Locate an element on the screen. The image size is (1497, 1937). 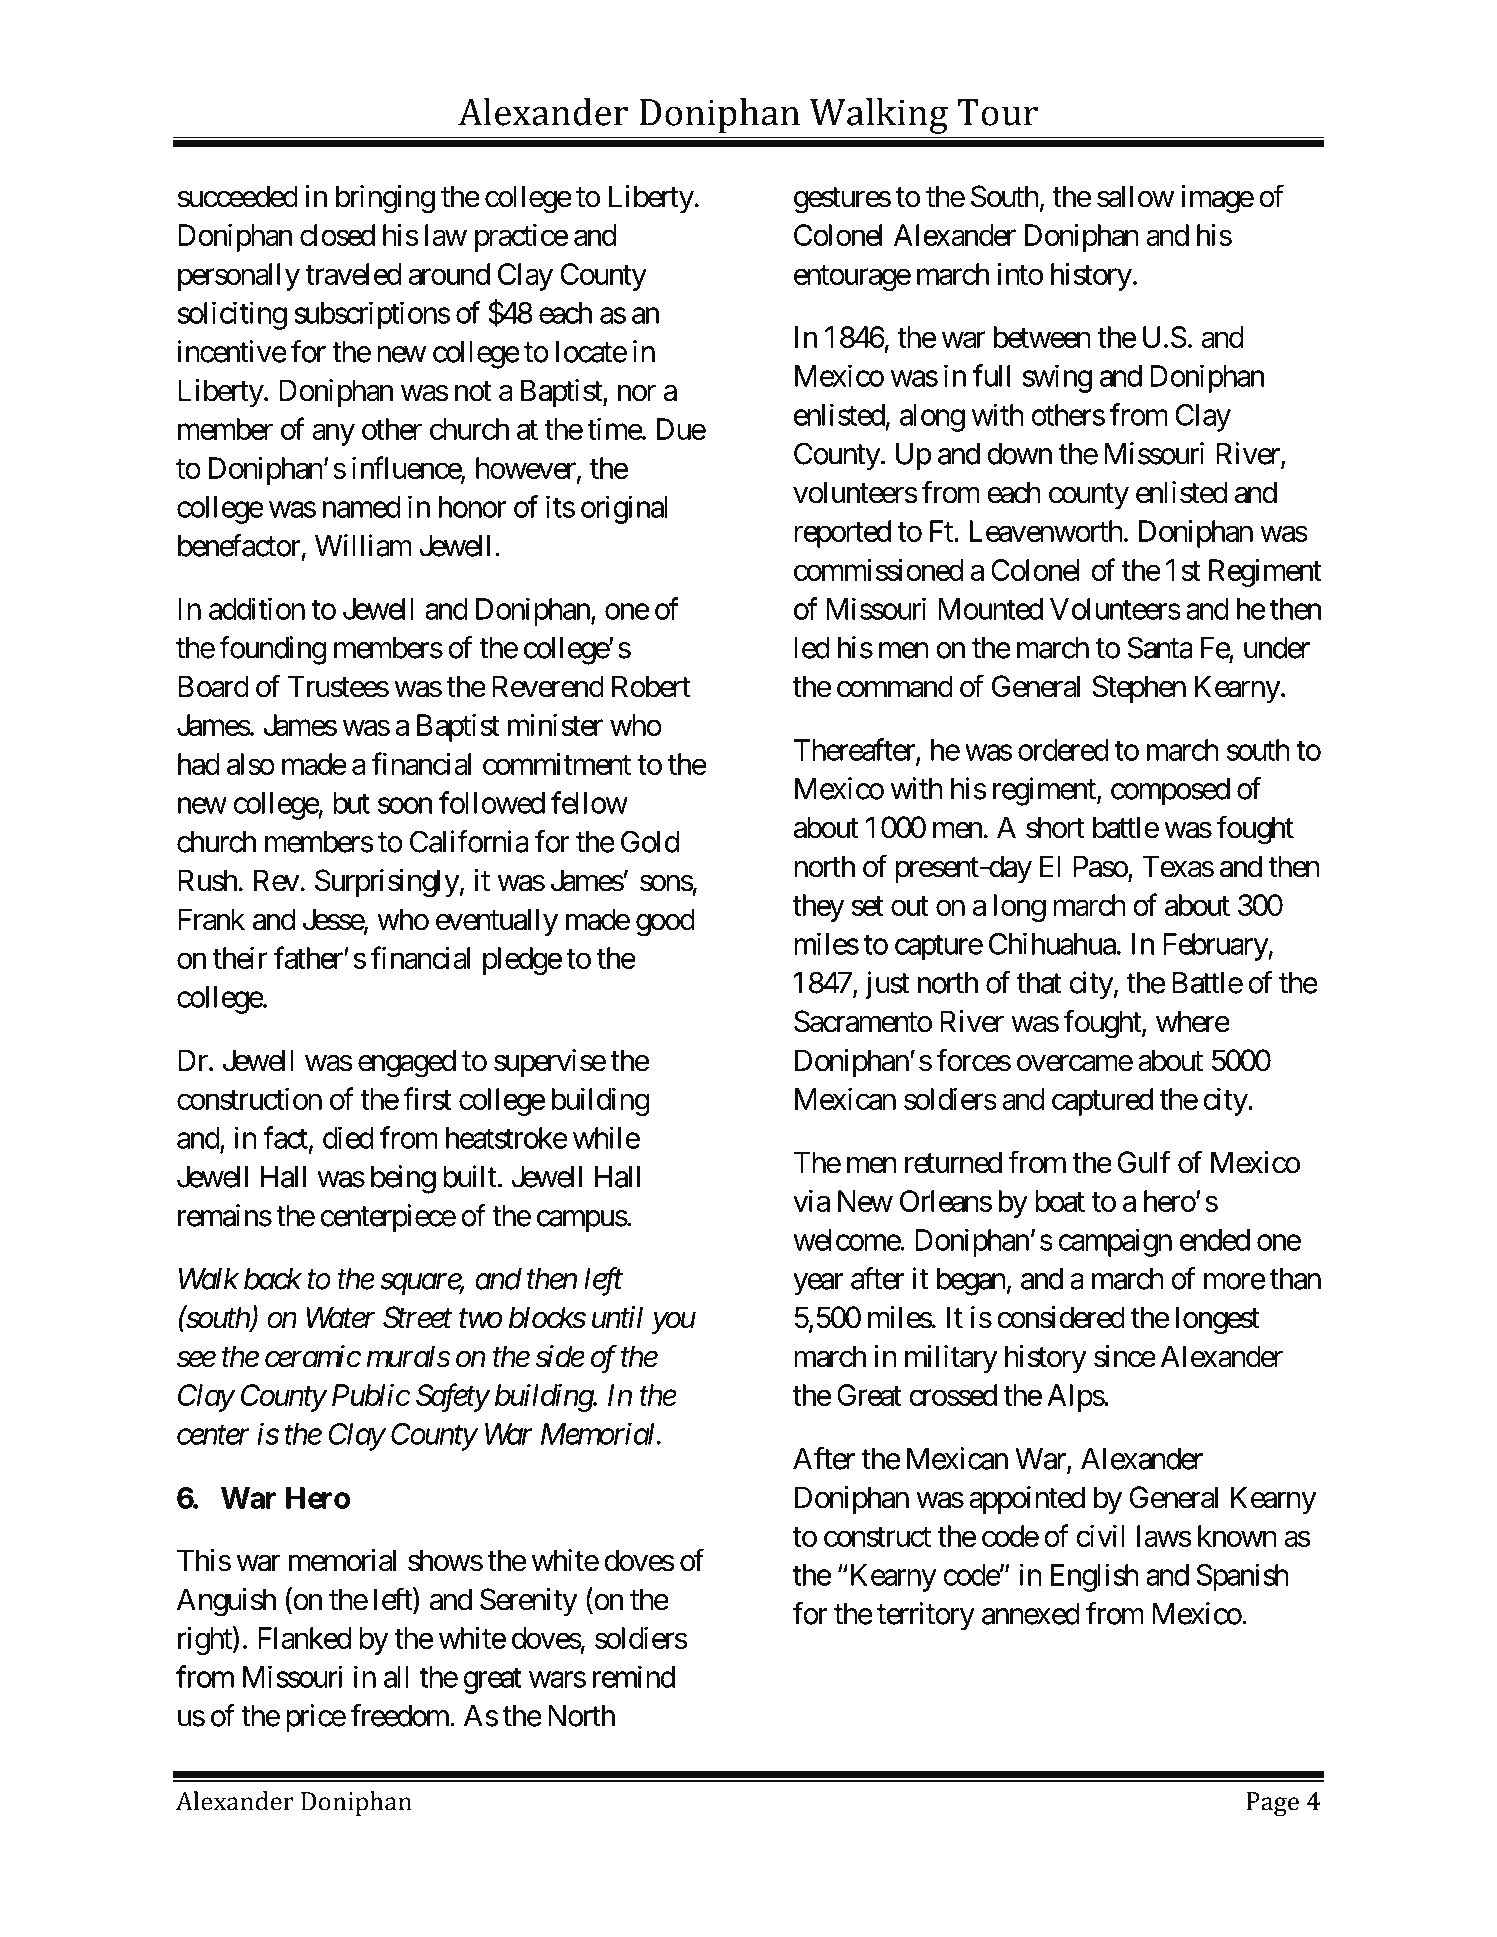
freedom is located at coordinates (400, 1715).
